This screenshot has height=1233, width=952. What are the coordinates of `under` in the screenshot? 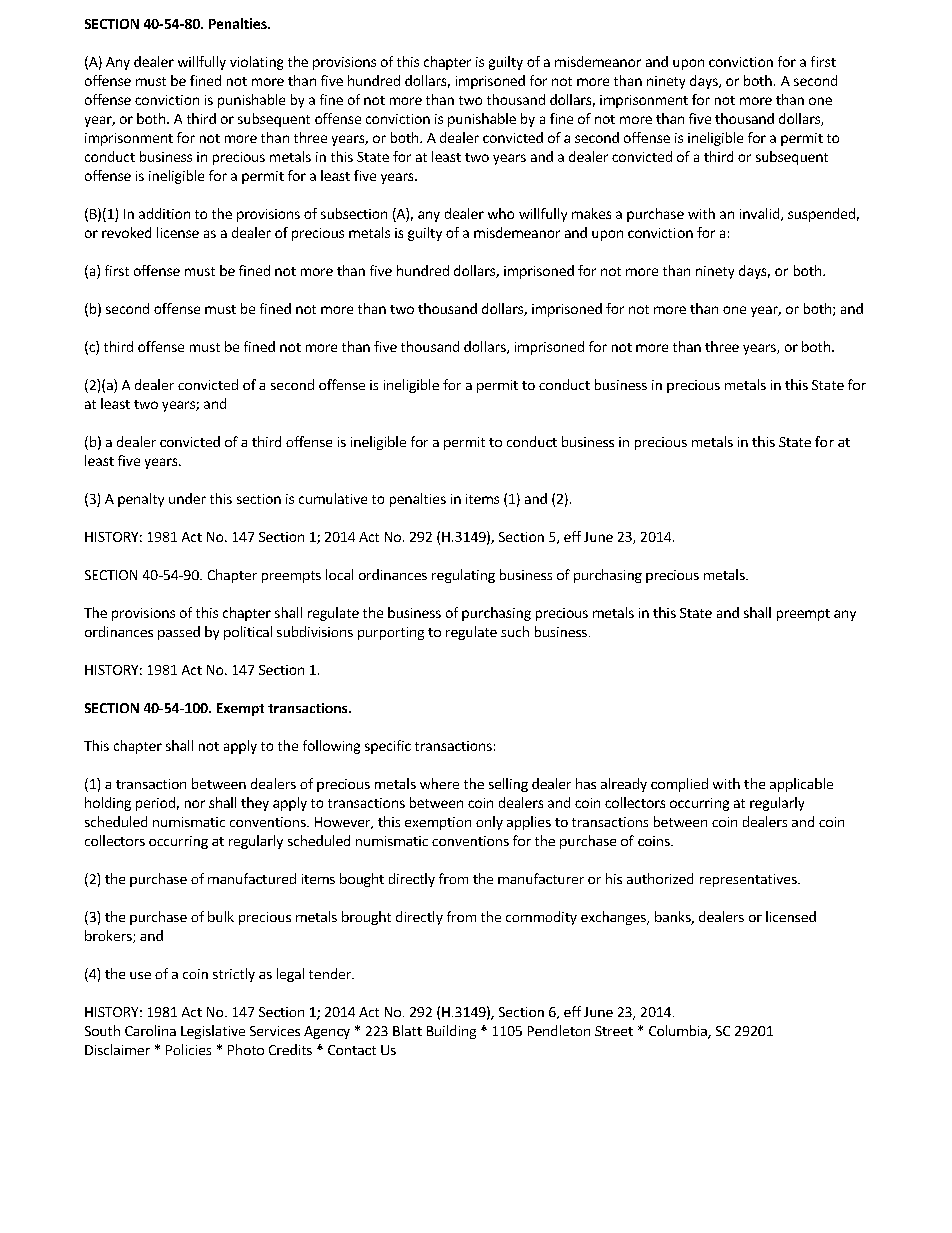 It's located at (187, 498).
